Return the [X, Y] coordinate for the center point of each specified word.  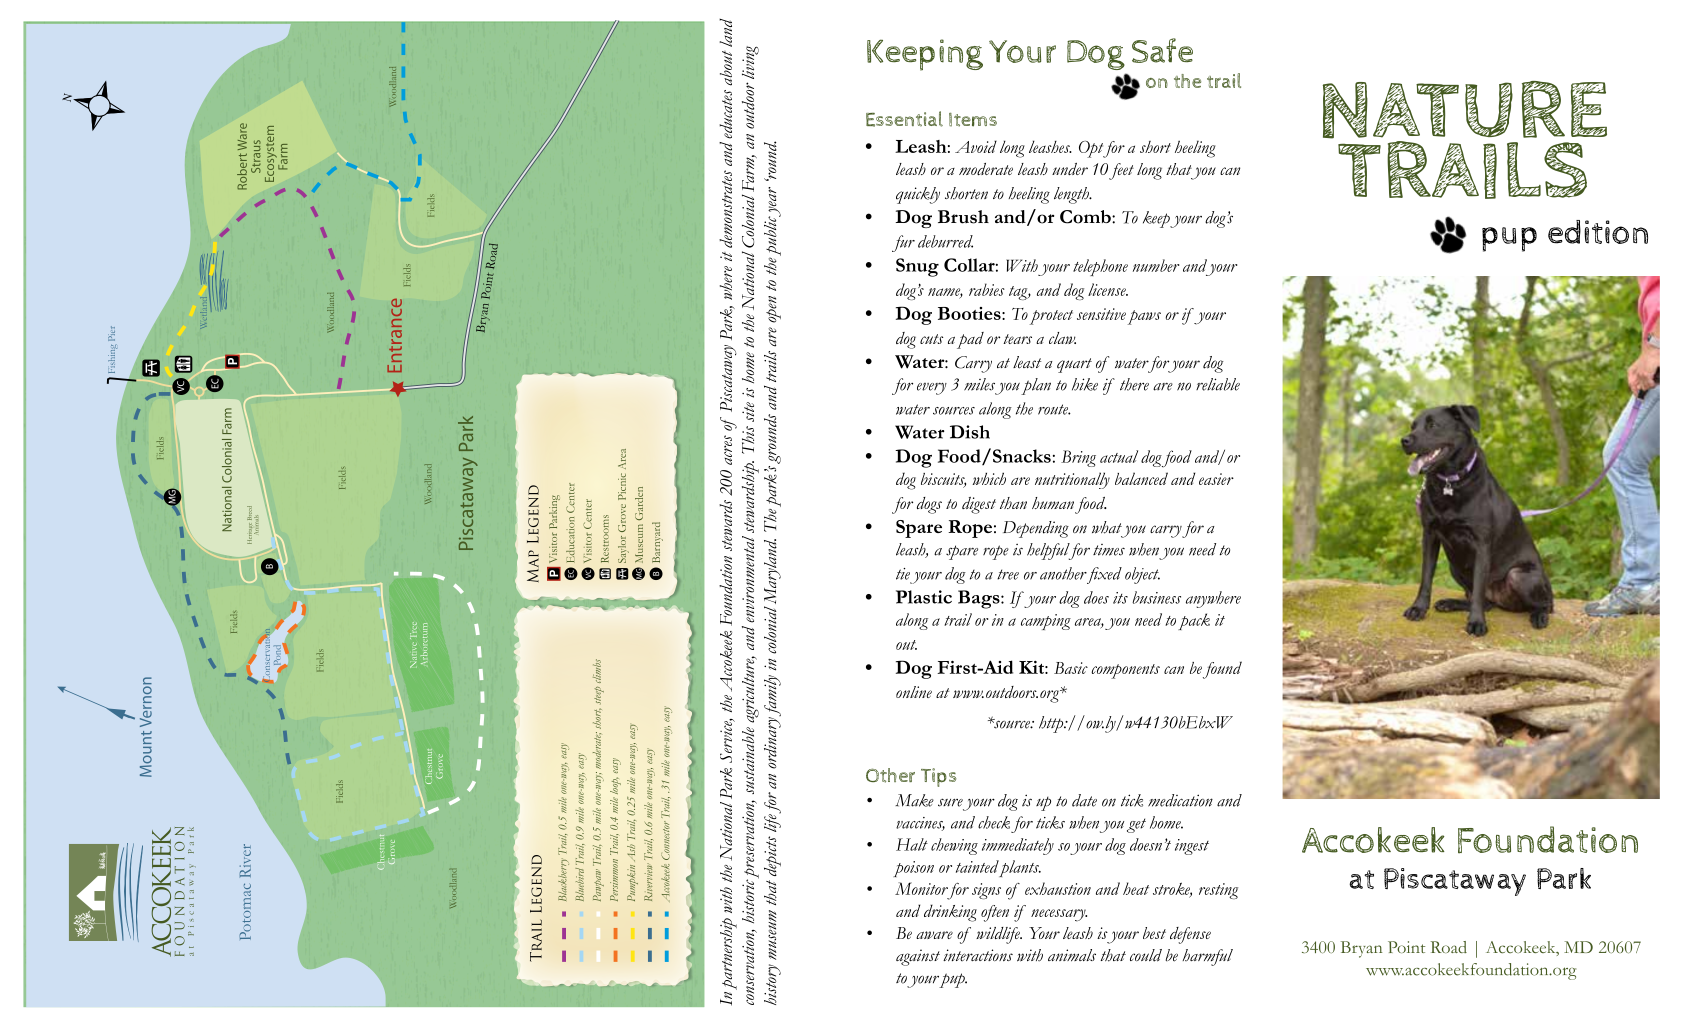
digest [979, 505]
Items [973, 120]
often [995, 913]
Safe [1162, 50]
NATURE [1465, 110]
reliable [1218, 384]
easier [1216, 479]
